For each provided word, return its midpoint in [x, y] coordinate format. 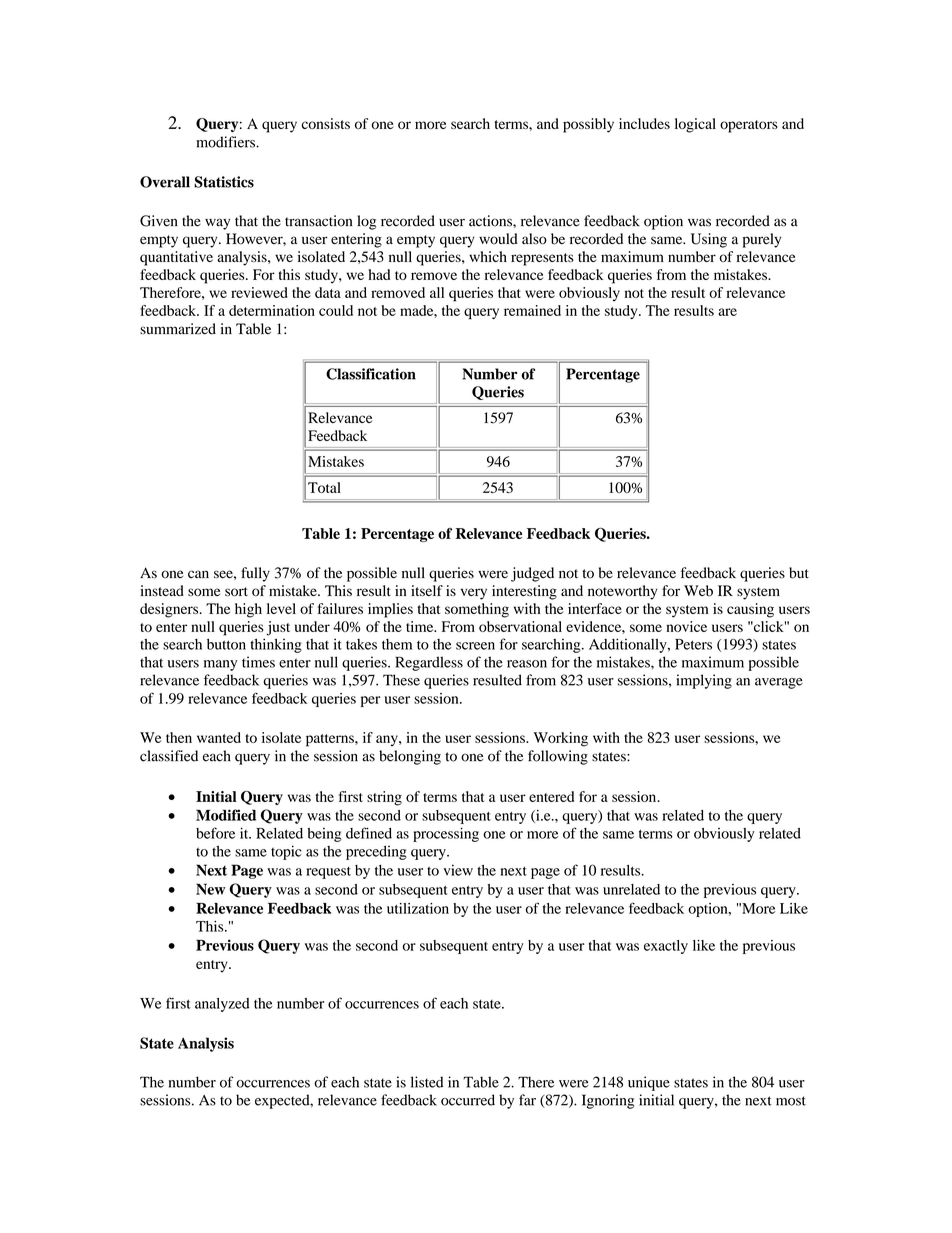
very [474, 594]
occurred [468, 1100]
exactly [666, 947]
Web [698, 591]
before [215, 833]
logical [695, 125]
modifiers [226, 142]
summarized [178, 329]
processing [446, 834]
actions [491, 221]
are [727, 312]
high [248, 610]
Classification [371, 374]
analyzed [222, 1005]
